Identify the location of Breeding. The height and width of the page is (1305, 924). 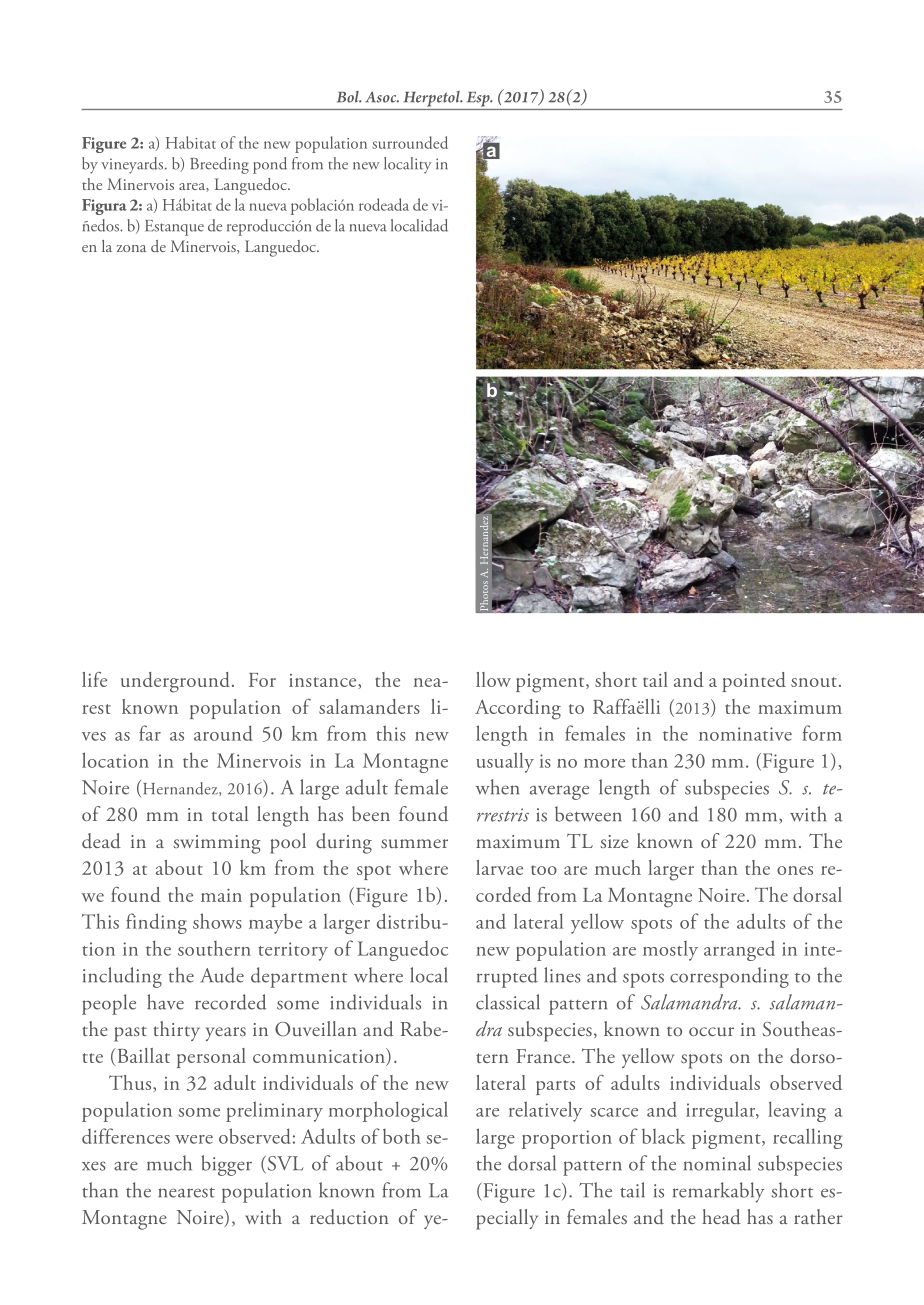
(219, 165).
